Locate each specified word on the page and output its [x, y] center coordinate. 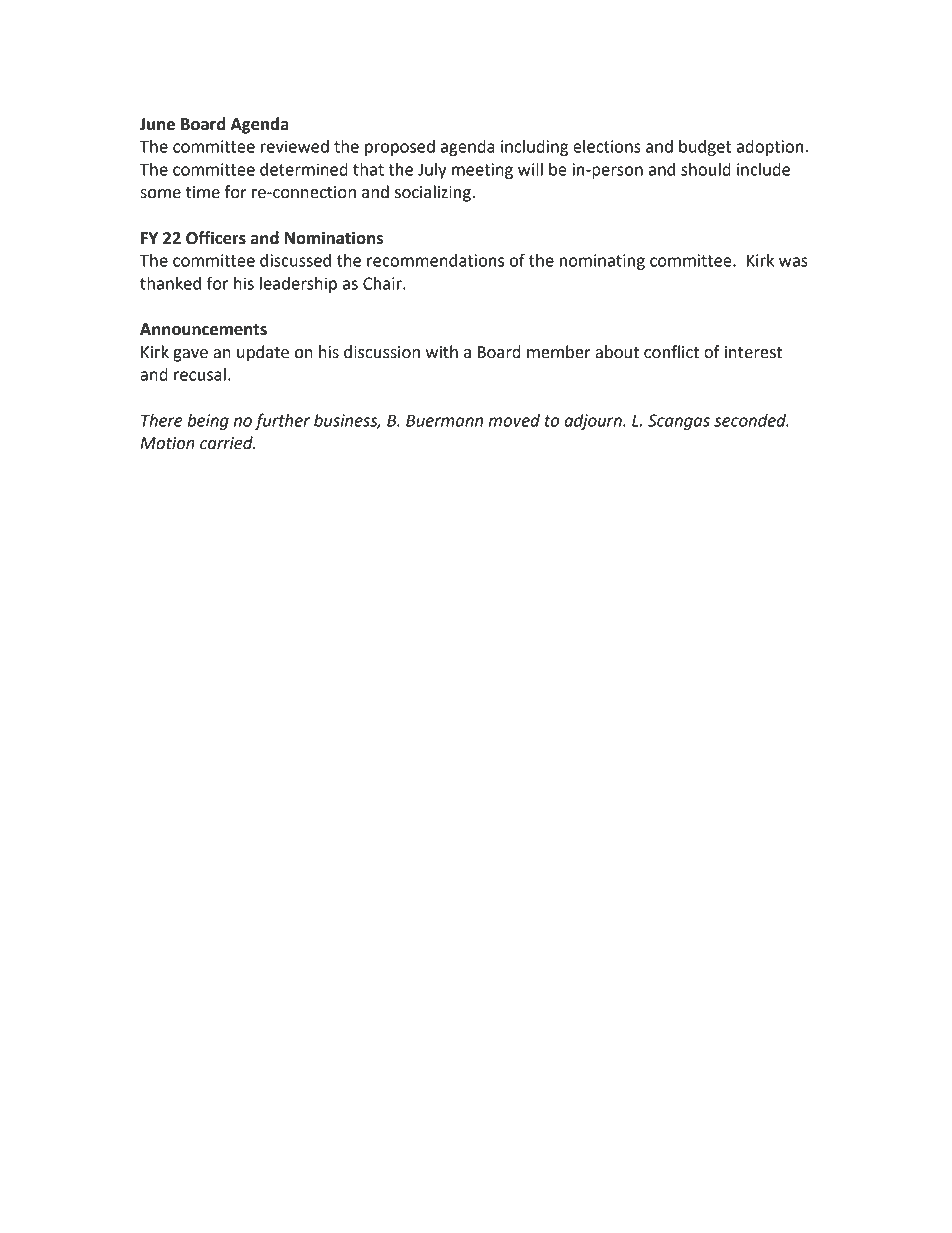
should [706, 169]
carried [227, 443]
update [263, 353]
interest [753, 352]
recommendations [435, 260]
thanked [170, 283]
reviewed [295, 146]
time [203, 192]
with [442, 352]
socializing [434, 193]
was [793, 262]
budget [705, 148]
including [534, 148]
